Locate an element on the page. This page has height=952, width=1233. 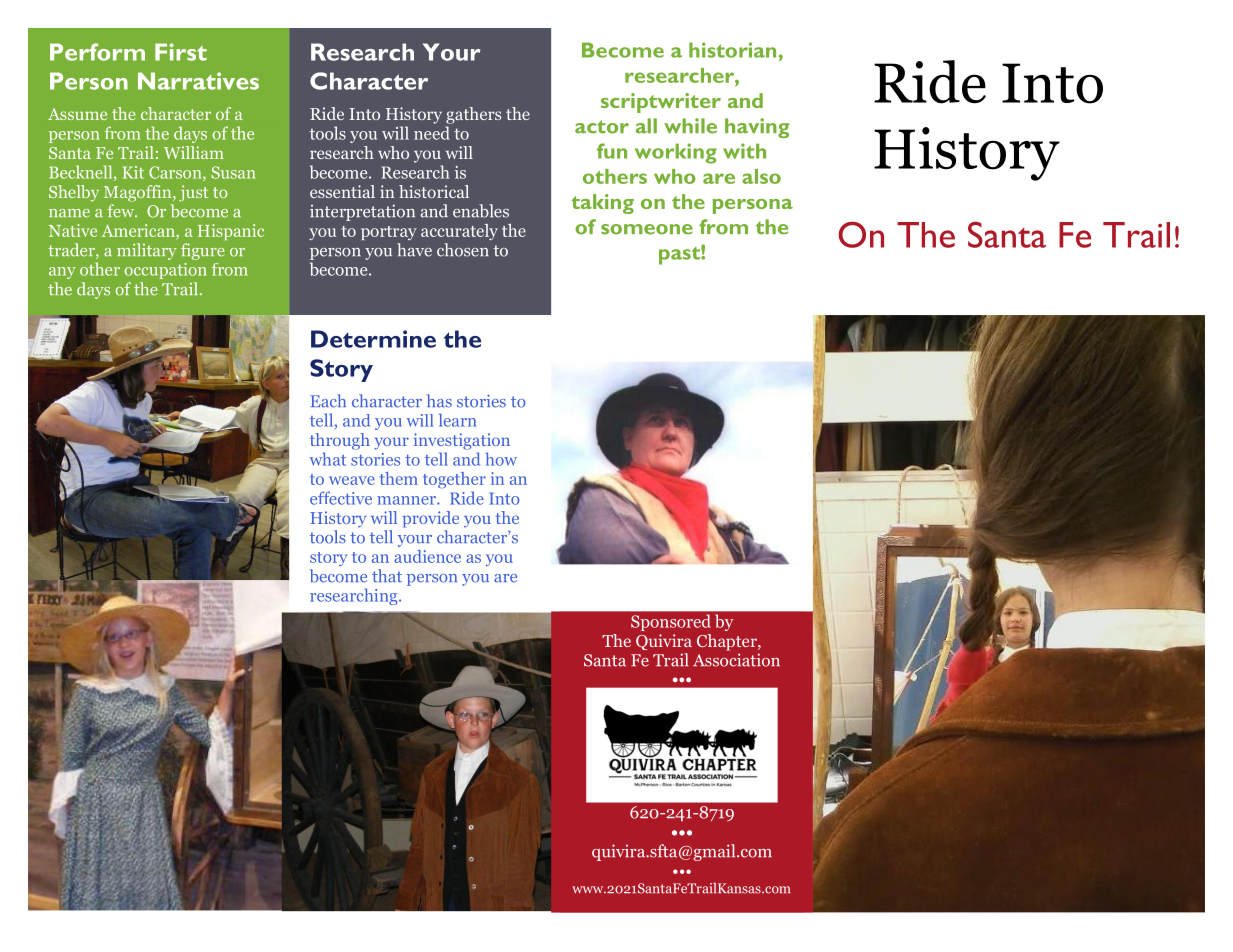
Chapter is located at coordinates (728, 642).
